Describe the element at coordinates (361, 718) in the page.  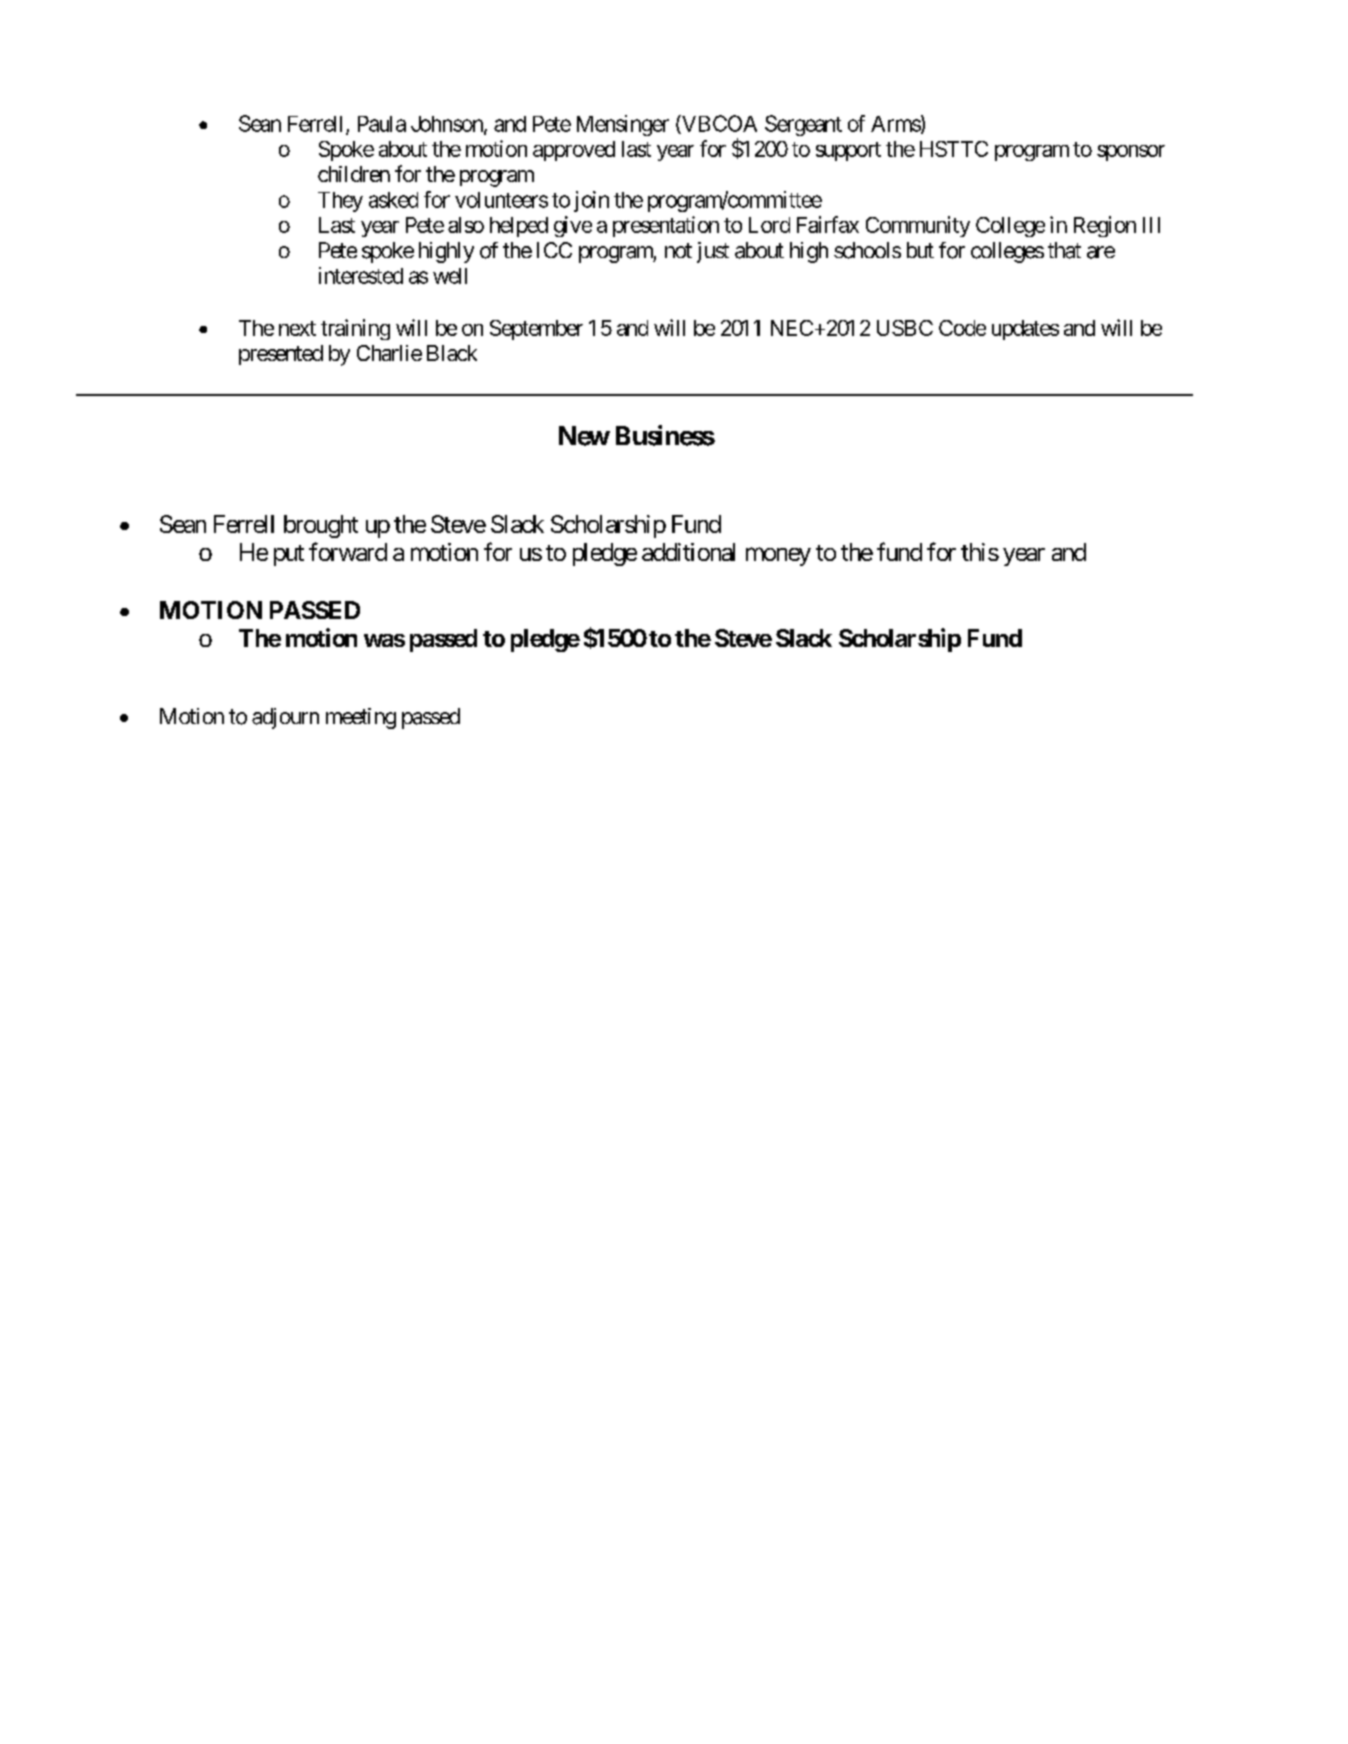
I see `meeting` at that location.
